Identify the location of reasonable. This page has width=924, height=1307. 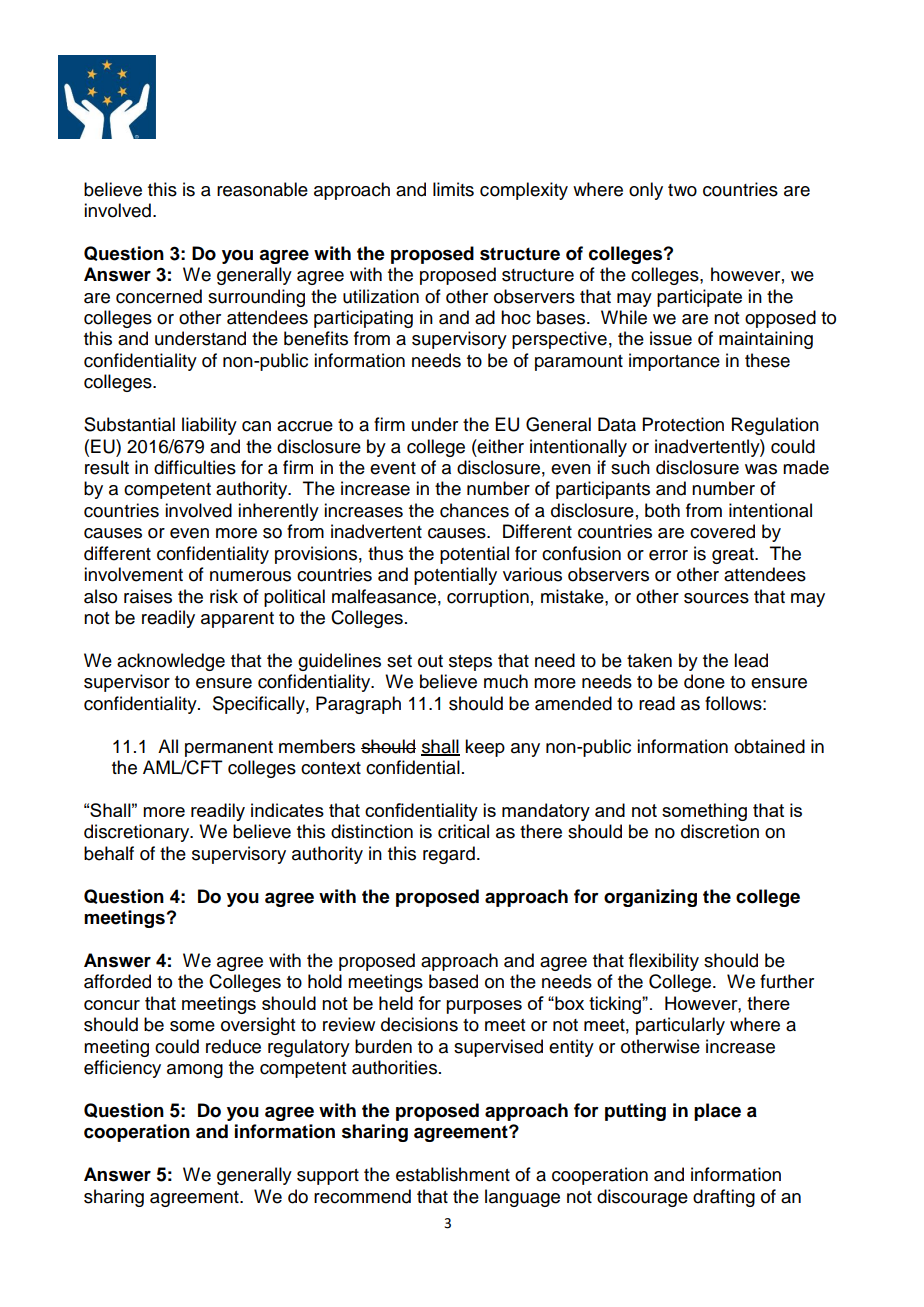
(262, 189).
